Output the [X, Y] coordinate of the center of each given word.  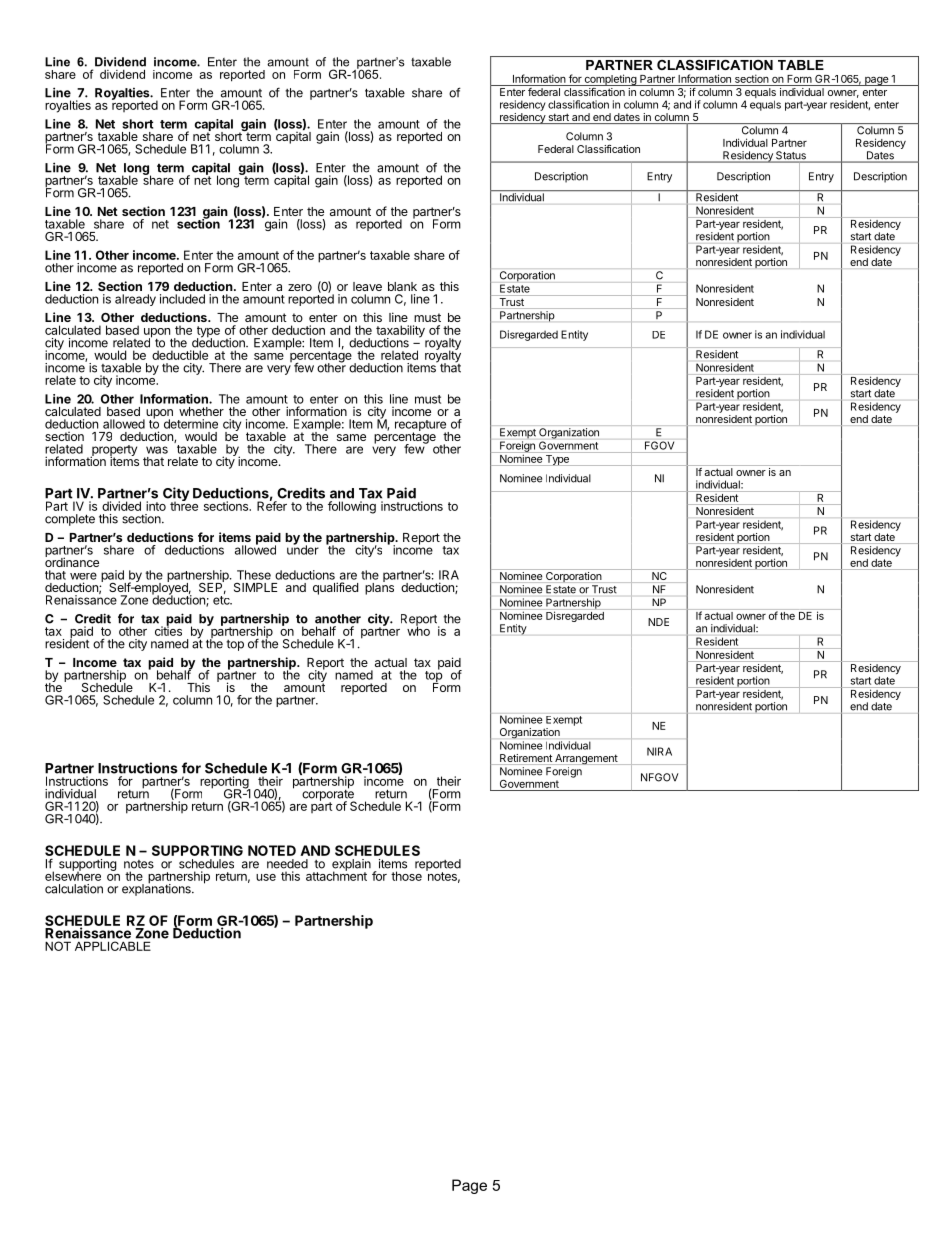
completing [610, 80]
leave [367, 286]
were [83, 576]
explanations [157, 889]
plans [379, 588]
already [135, 300]
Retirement [526, 759]
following [352, 507]
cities [168, 630]
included [182, 299]
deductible [180, 355]
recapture [422, 426]
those [406, 876]
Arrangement [586, 759]
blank [402, 286]
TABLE [801, 65]
